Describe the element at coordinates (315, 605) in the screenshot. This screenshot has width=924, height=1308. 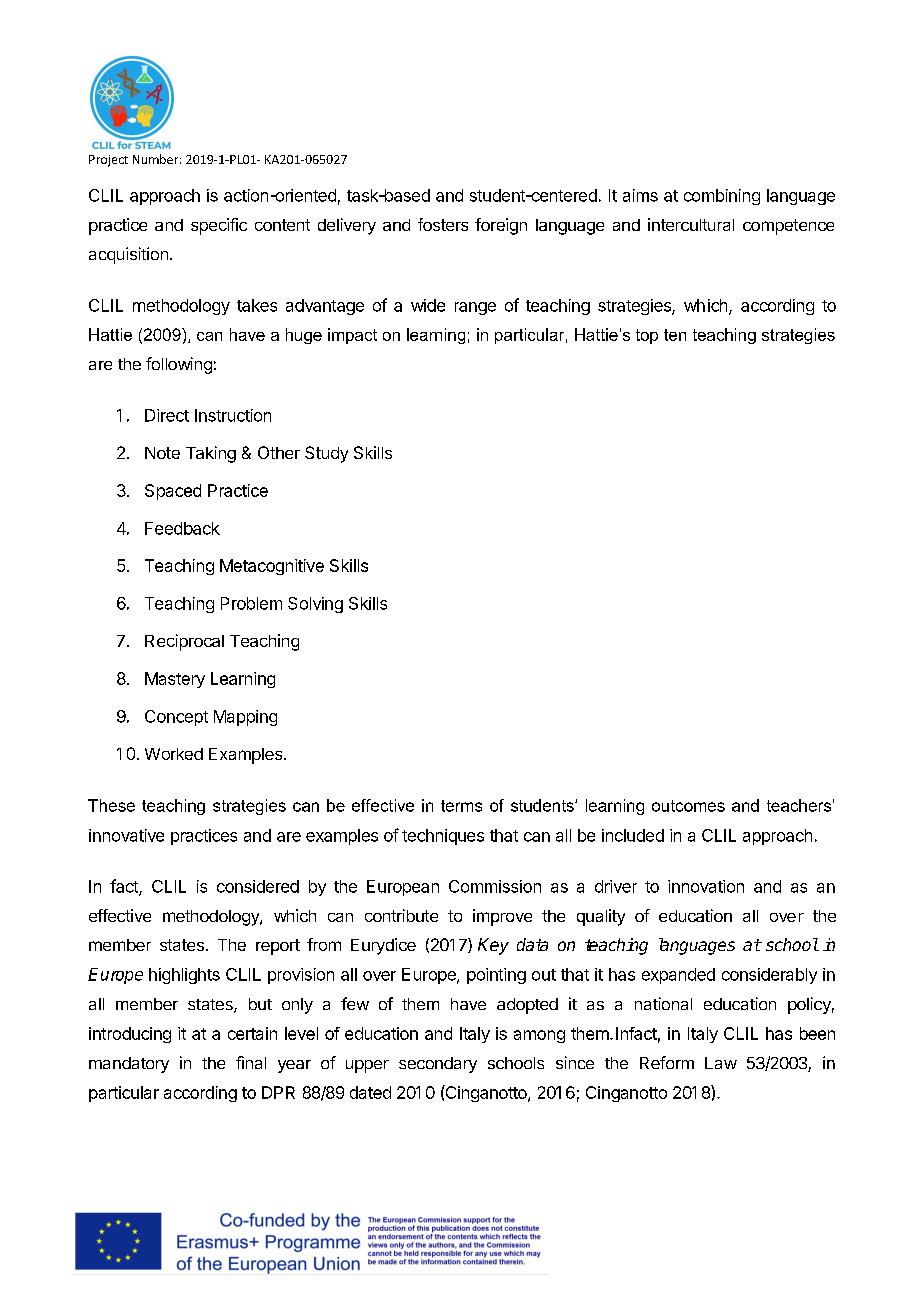
I see `Solving` at that location.
